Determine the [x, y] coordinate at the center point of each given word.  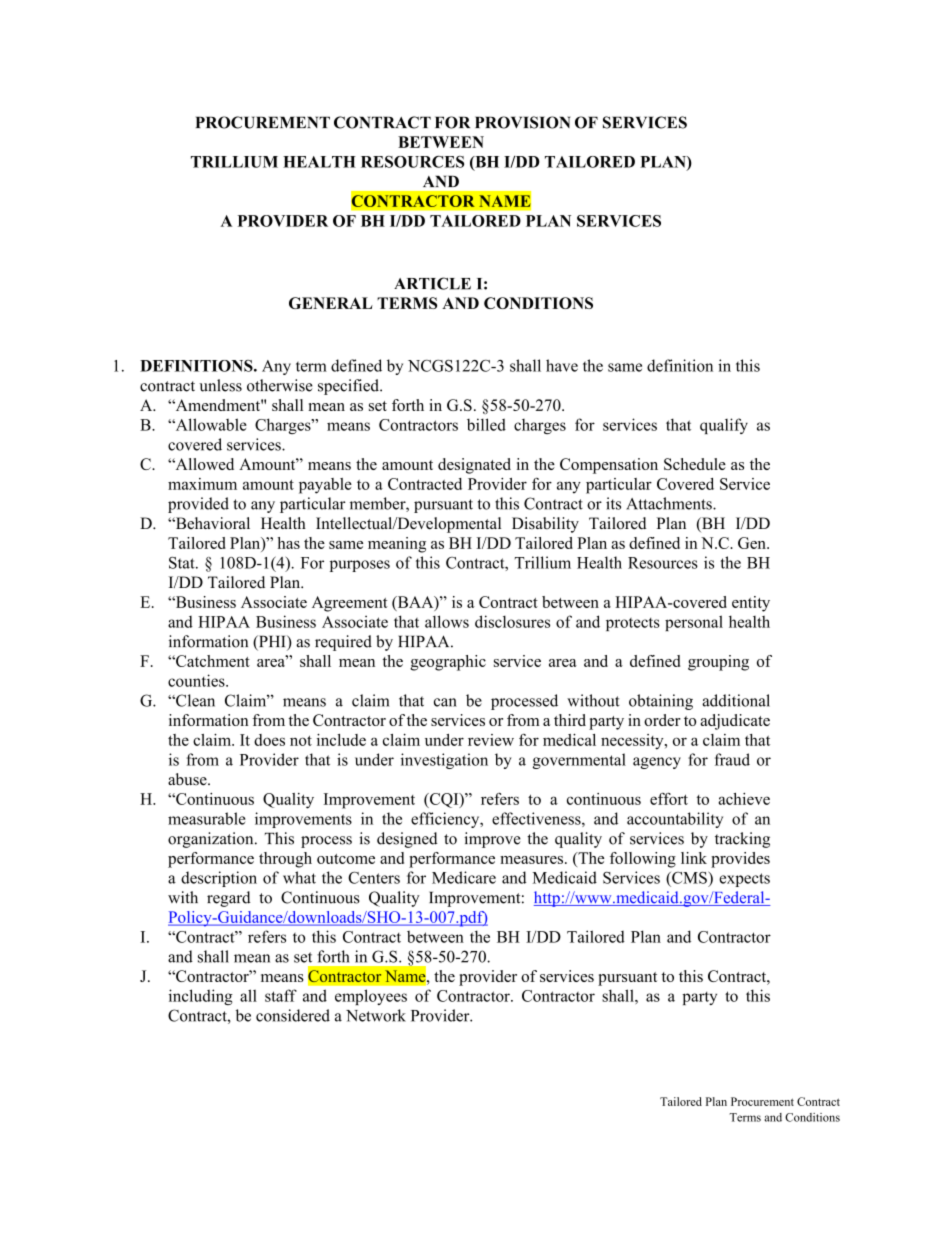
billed [486, 424]
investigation [444, 761]
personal [694, 623]
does [269, 740]
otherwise [280, 385]
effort [669, 798]
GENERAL [331, 303]
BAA [415, 603]
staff [281, 995]
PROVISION [522, 122]
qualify [724, 426]
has [288, 543]
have [562, 365]
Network [376, 1015]
